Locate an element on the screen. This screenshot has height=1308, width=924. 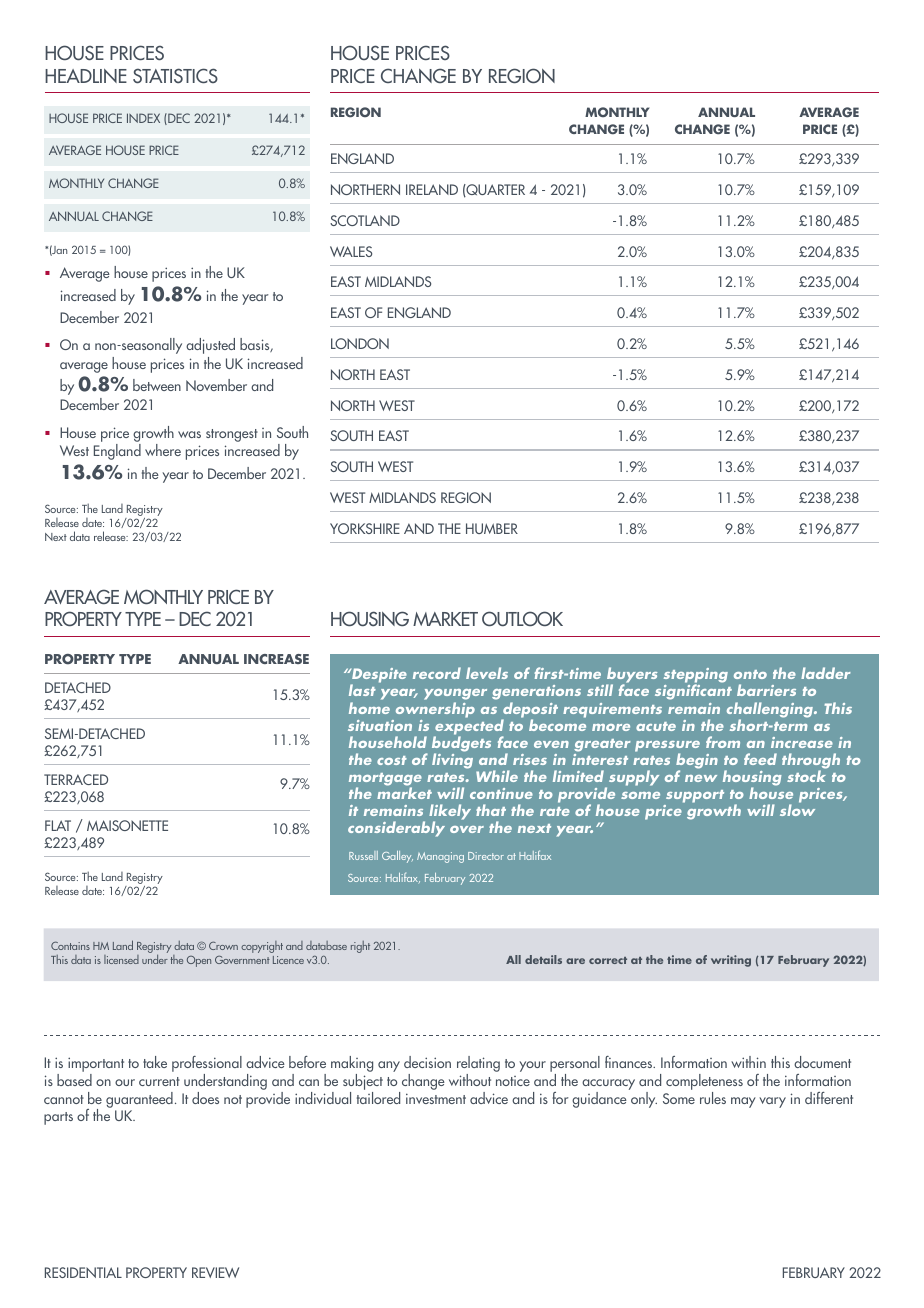
INDEX is located at coordinates (143, 118).
